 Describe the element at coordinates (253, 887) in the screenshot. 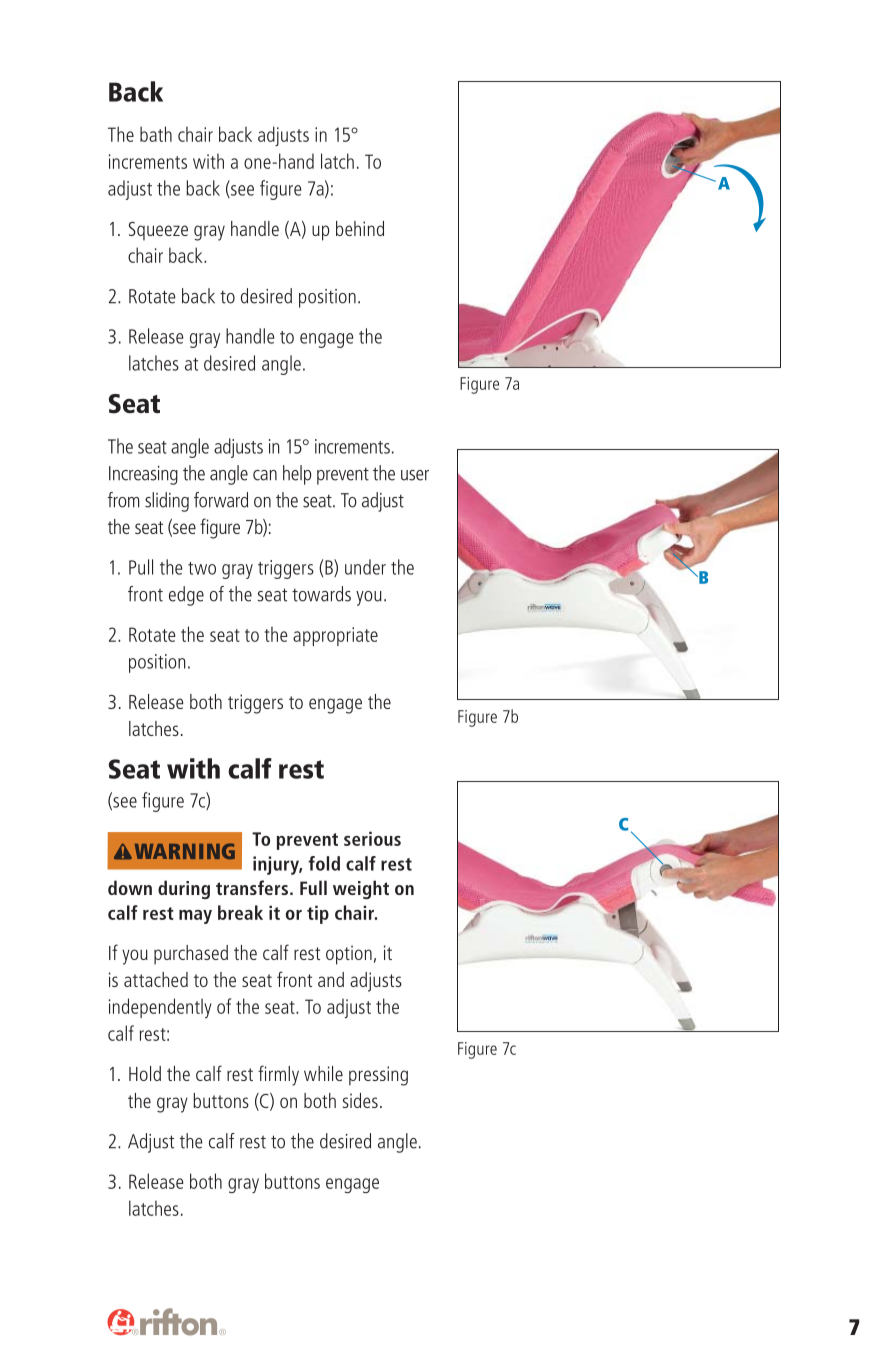

I see `transfers` at that location.
